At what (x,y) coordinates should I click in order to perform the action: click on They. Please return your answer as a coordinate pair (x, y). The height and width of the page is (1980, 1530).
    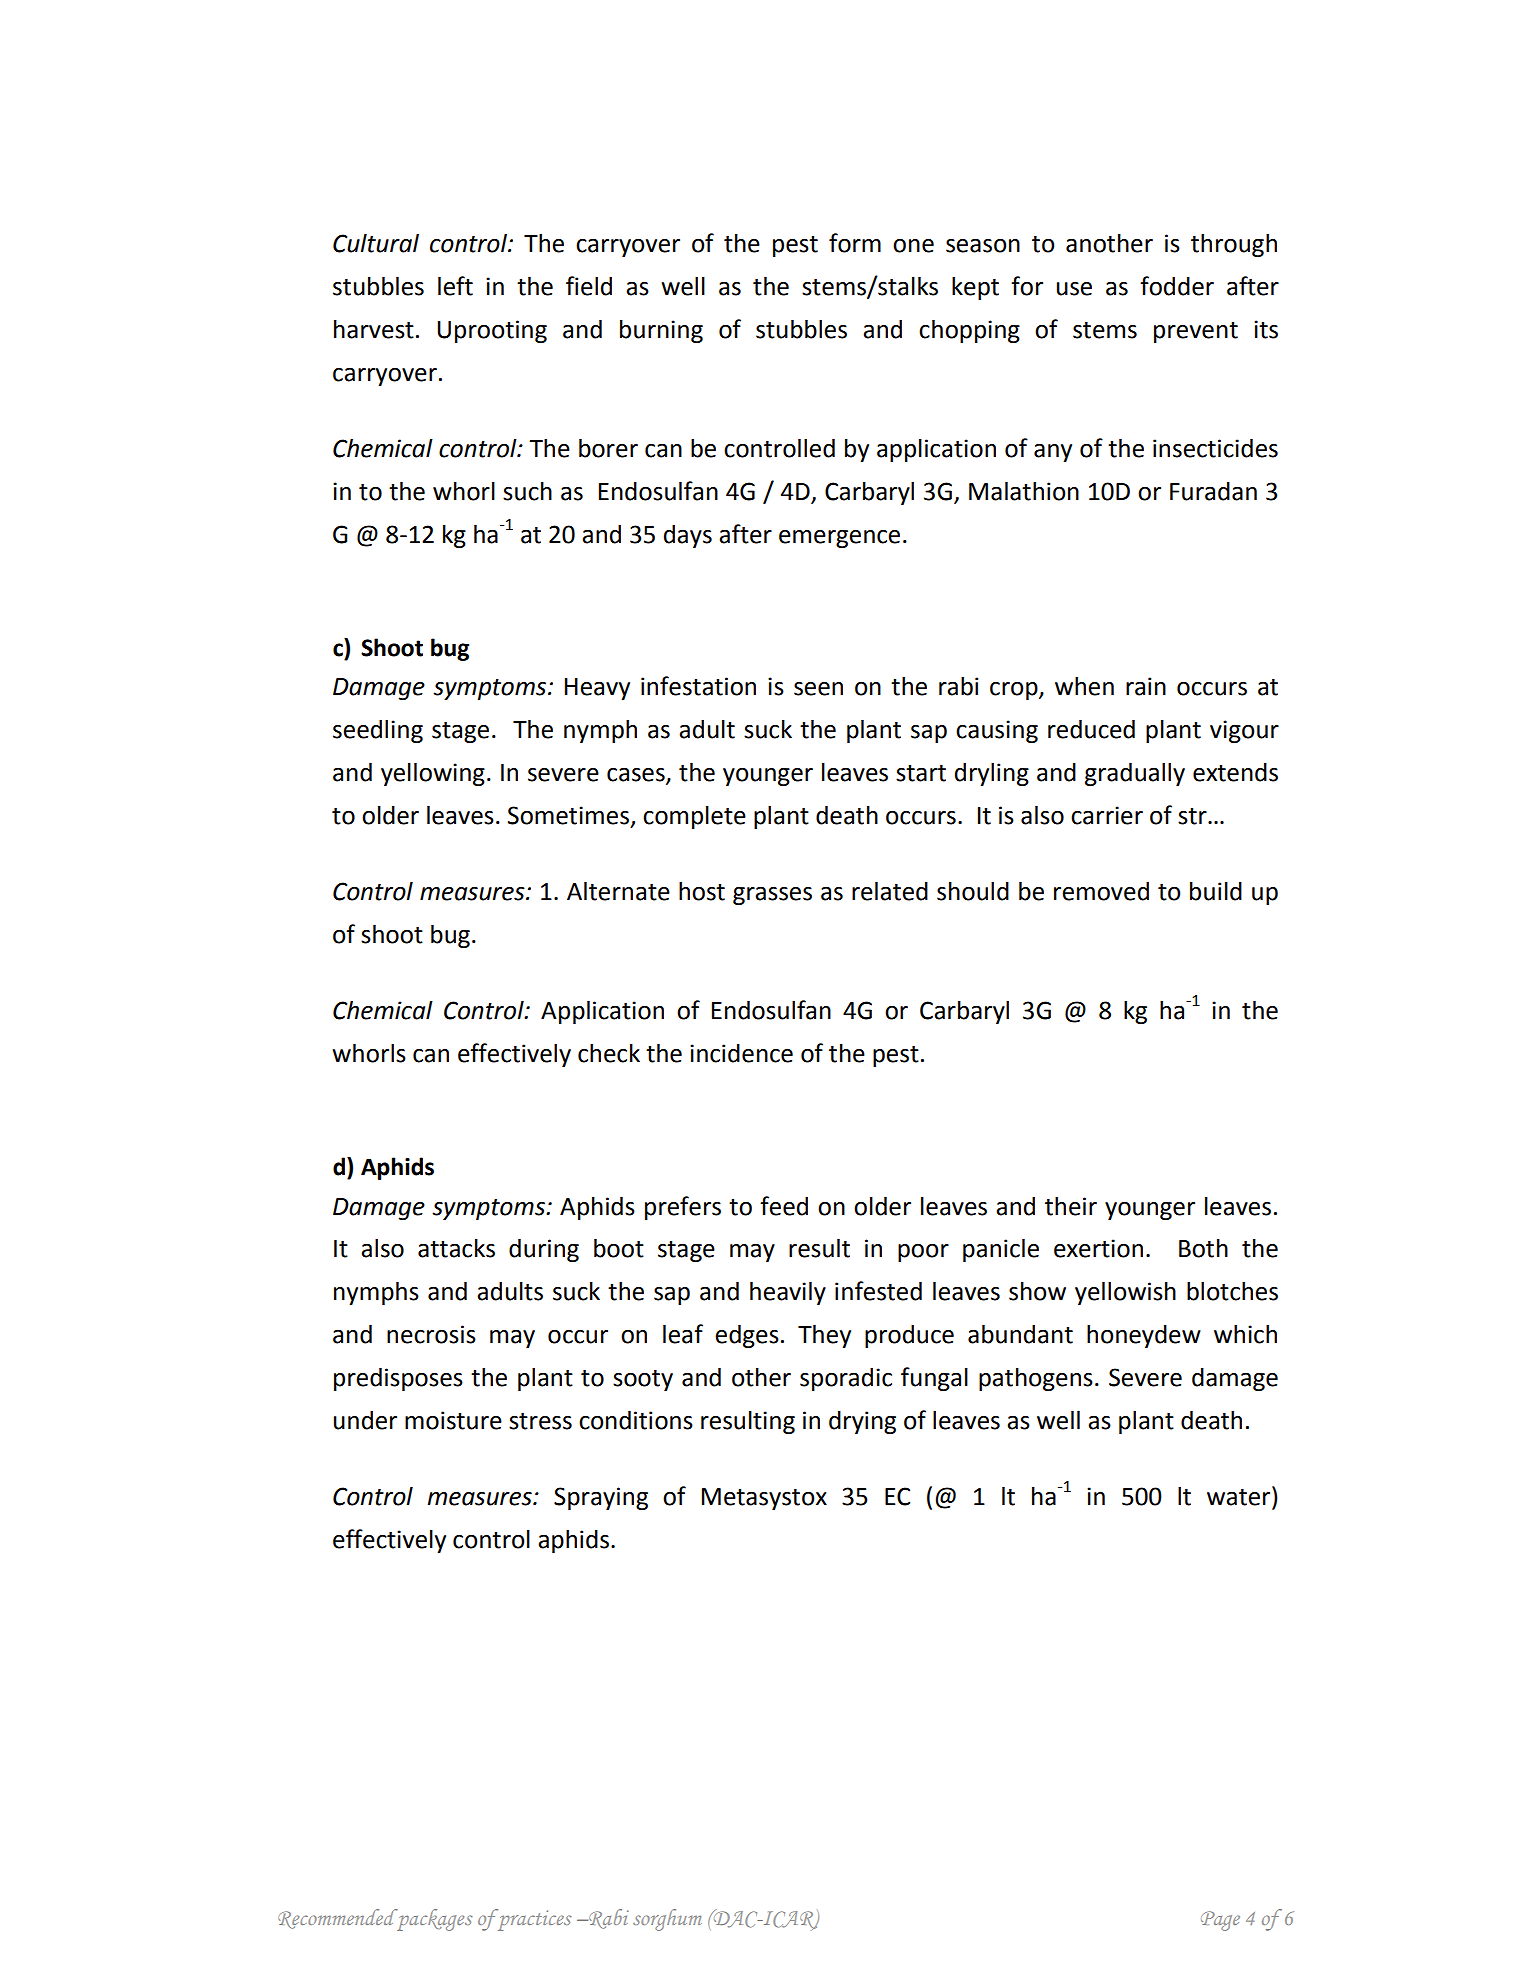
    Looking at the image, I should click on (824, 1336).
